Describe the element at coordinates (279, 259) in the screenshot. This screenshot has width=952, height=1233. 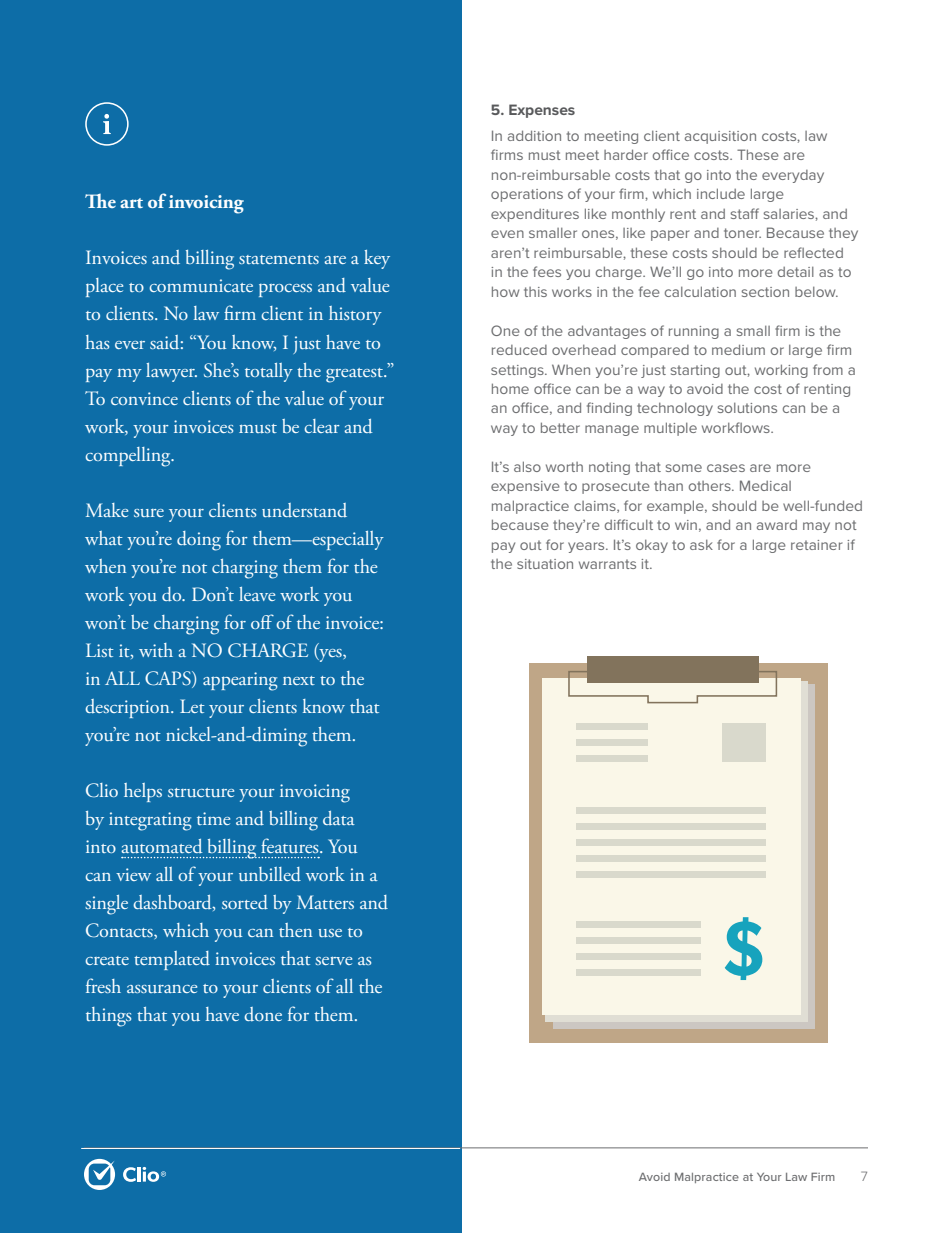
I see `statements` at that location.
